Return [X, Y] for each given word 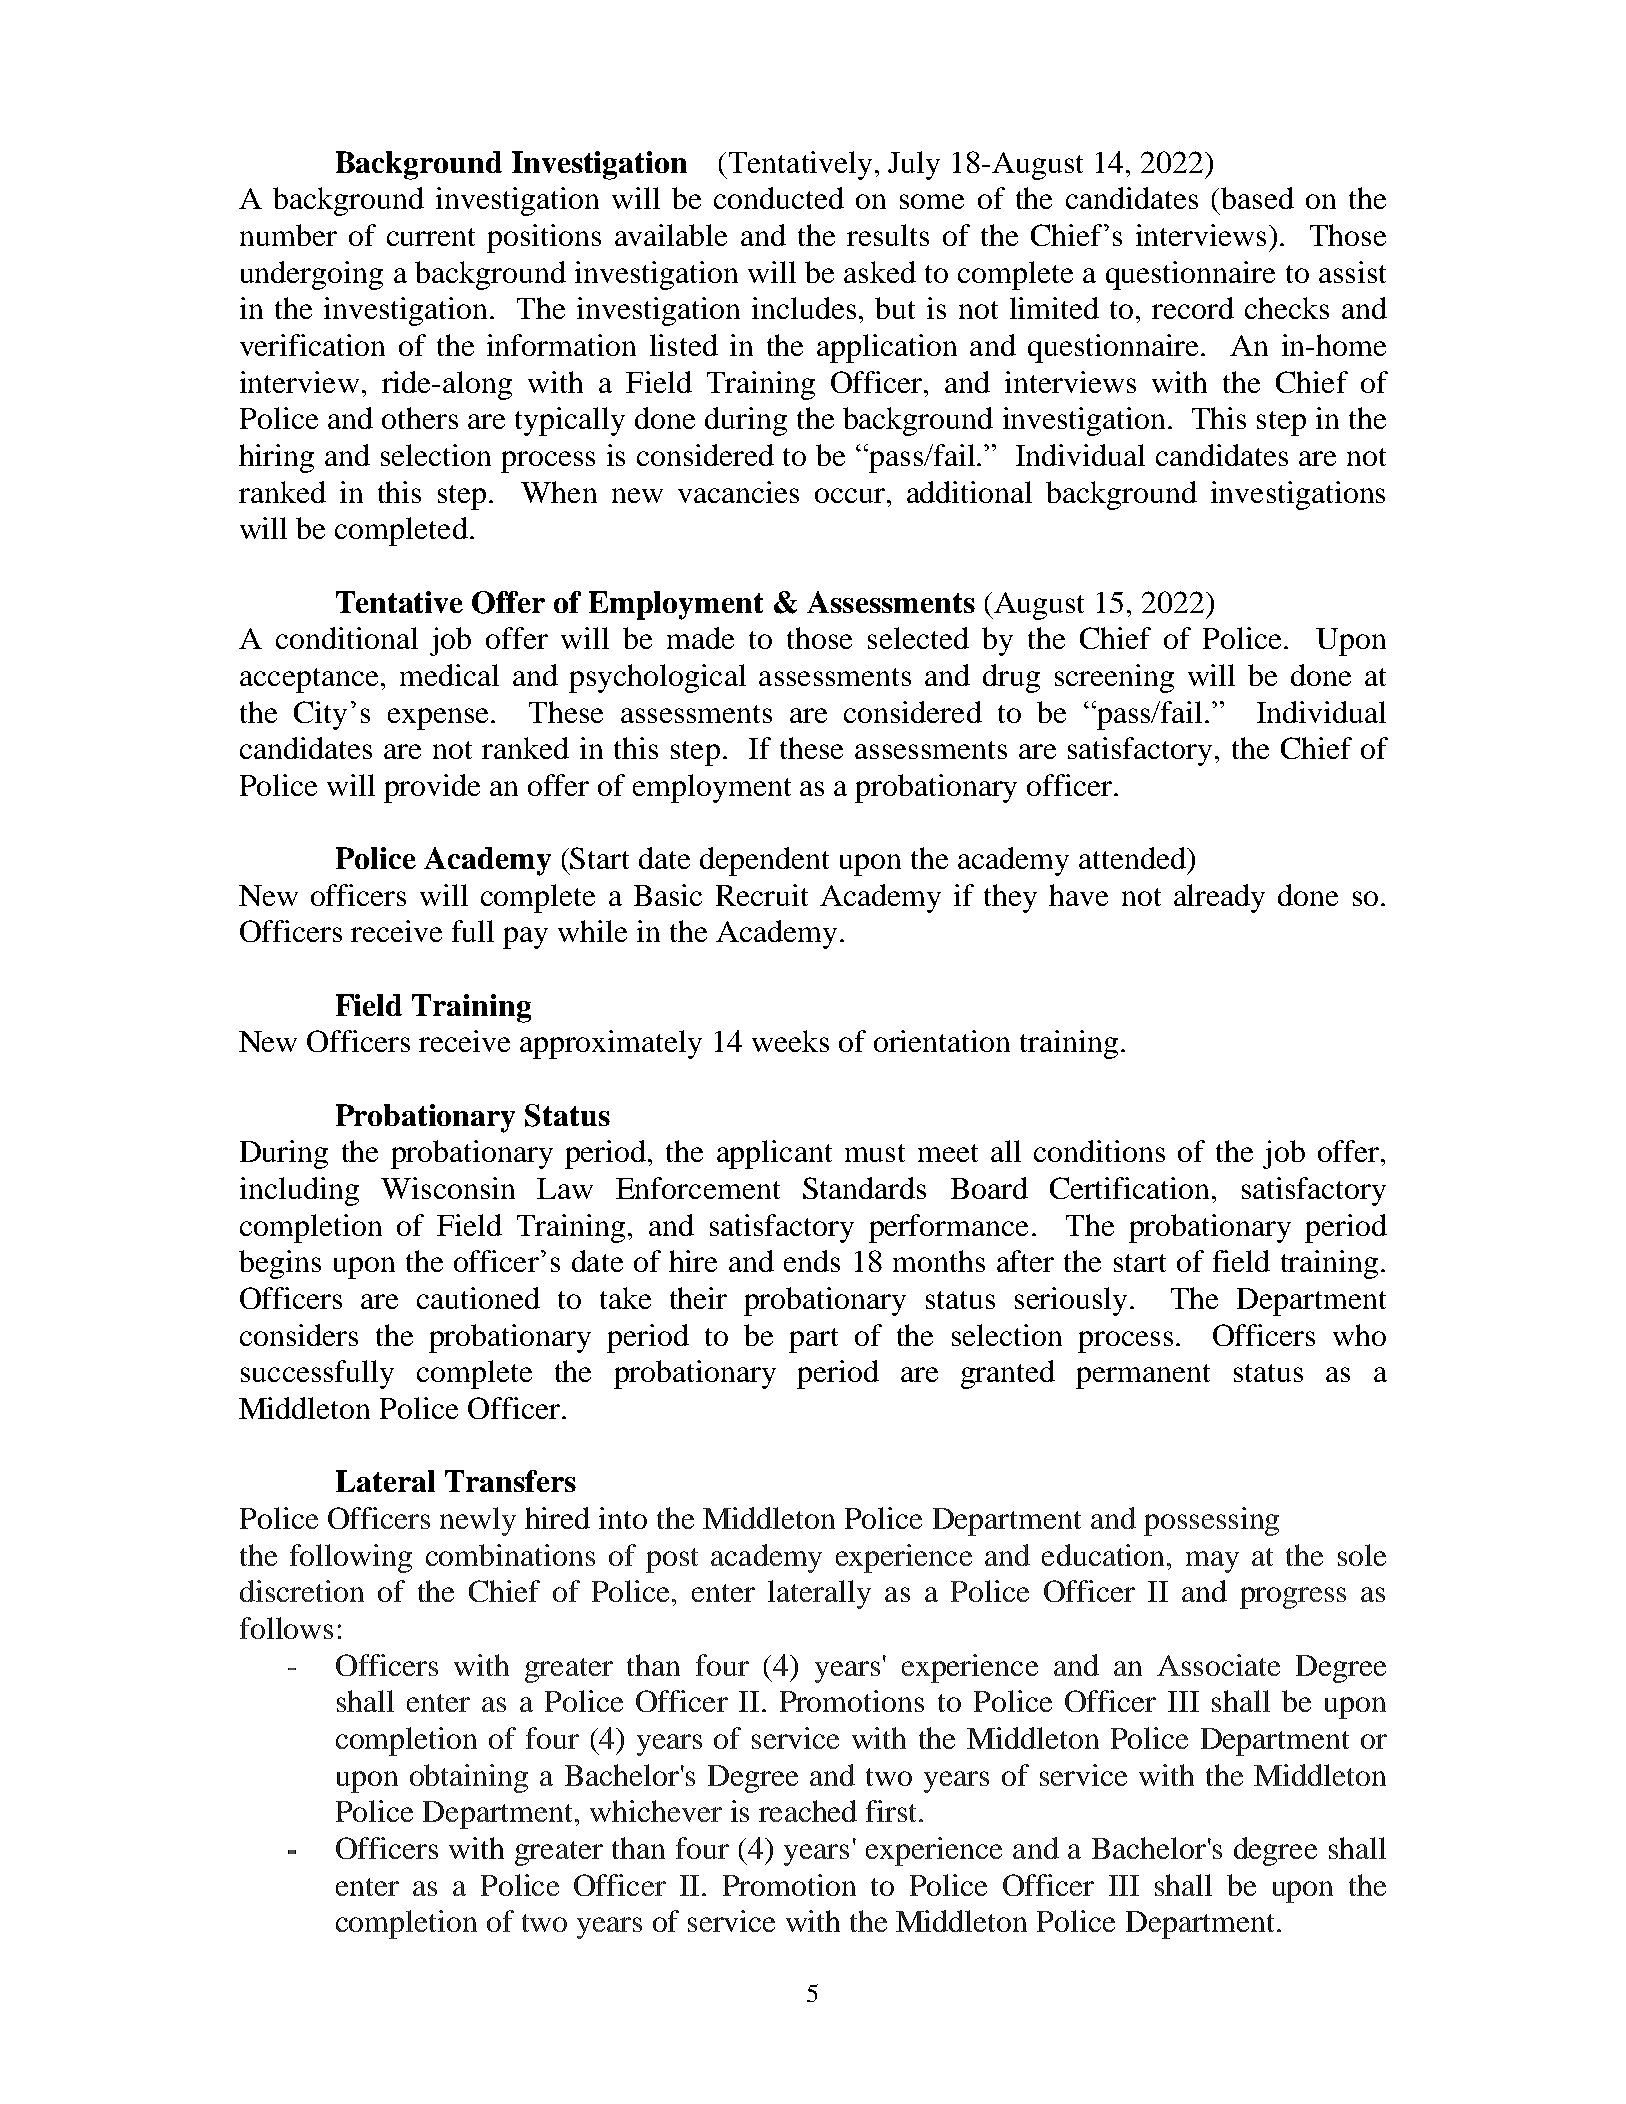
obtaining [469, 1778]
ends [812, 1261]
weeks [790, 1041]
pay [525, 938]
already [1219, 898]
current [431, 237]
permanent [1143, 1376]
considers [299, 1335]
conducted [779, 198]
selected [918, 638]
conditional [347, 638]
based [1257, 198]
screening [1114, 678]
